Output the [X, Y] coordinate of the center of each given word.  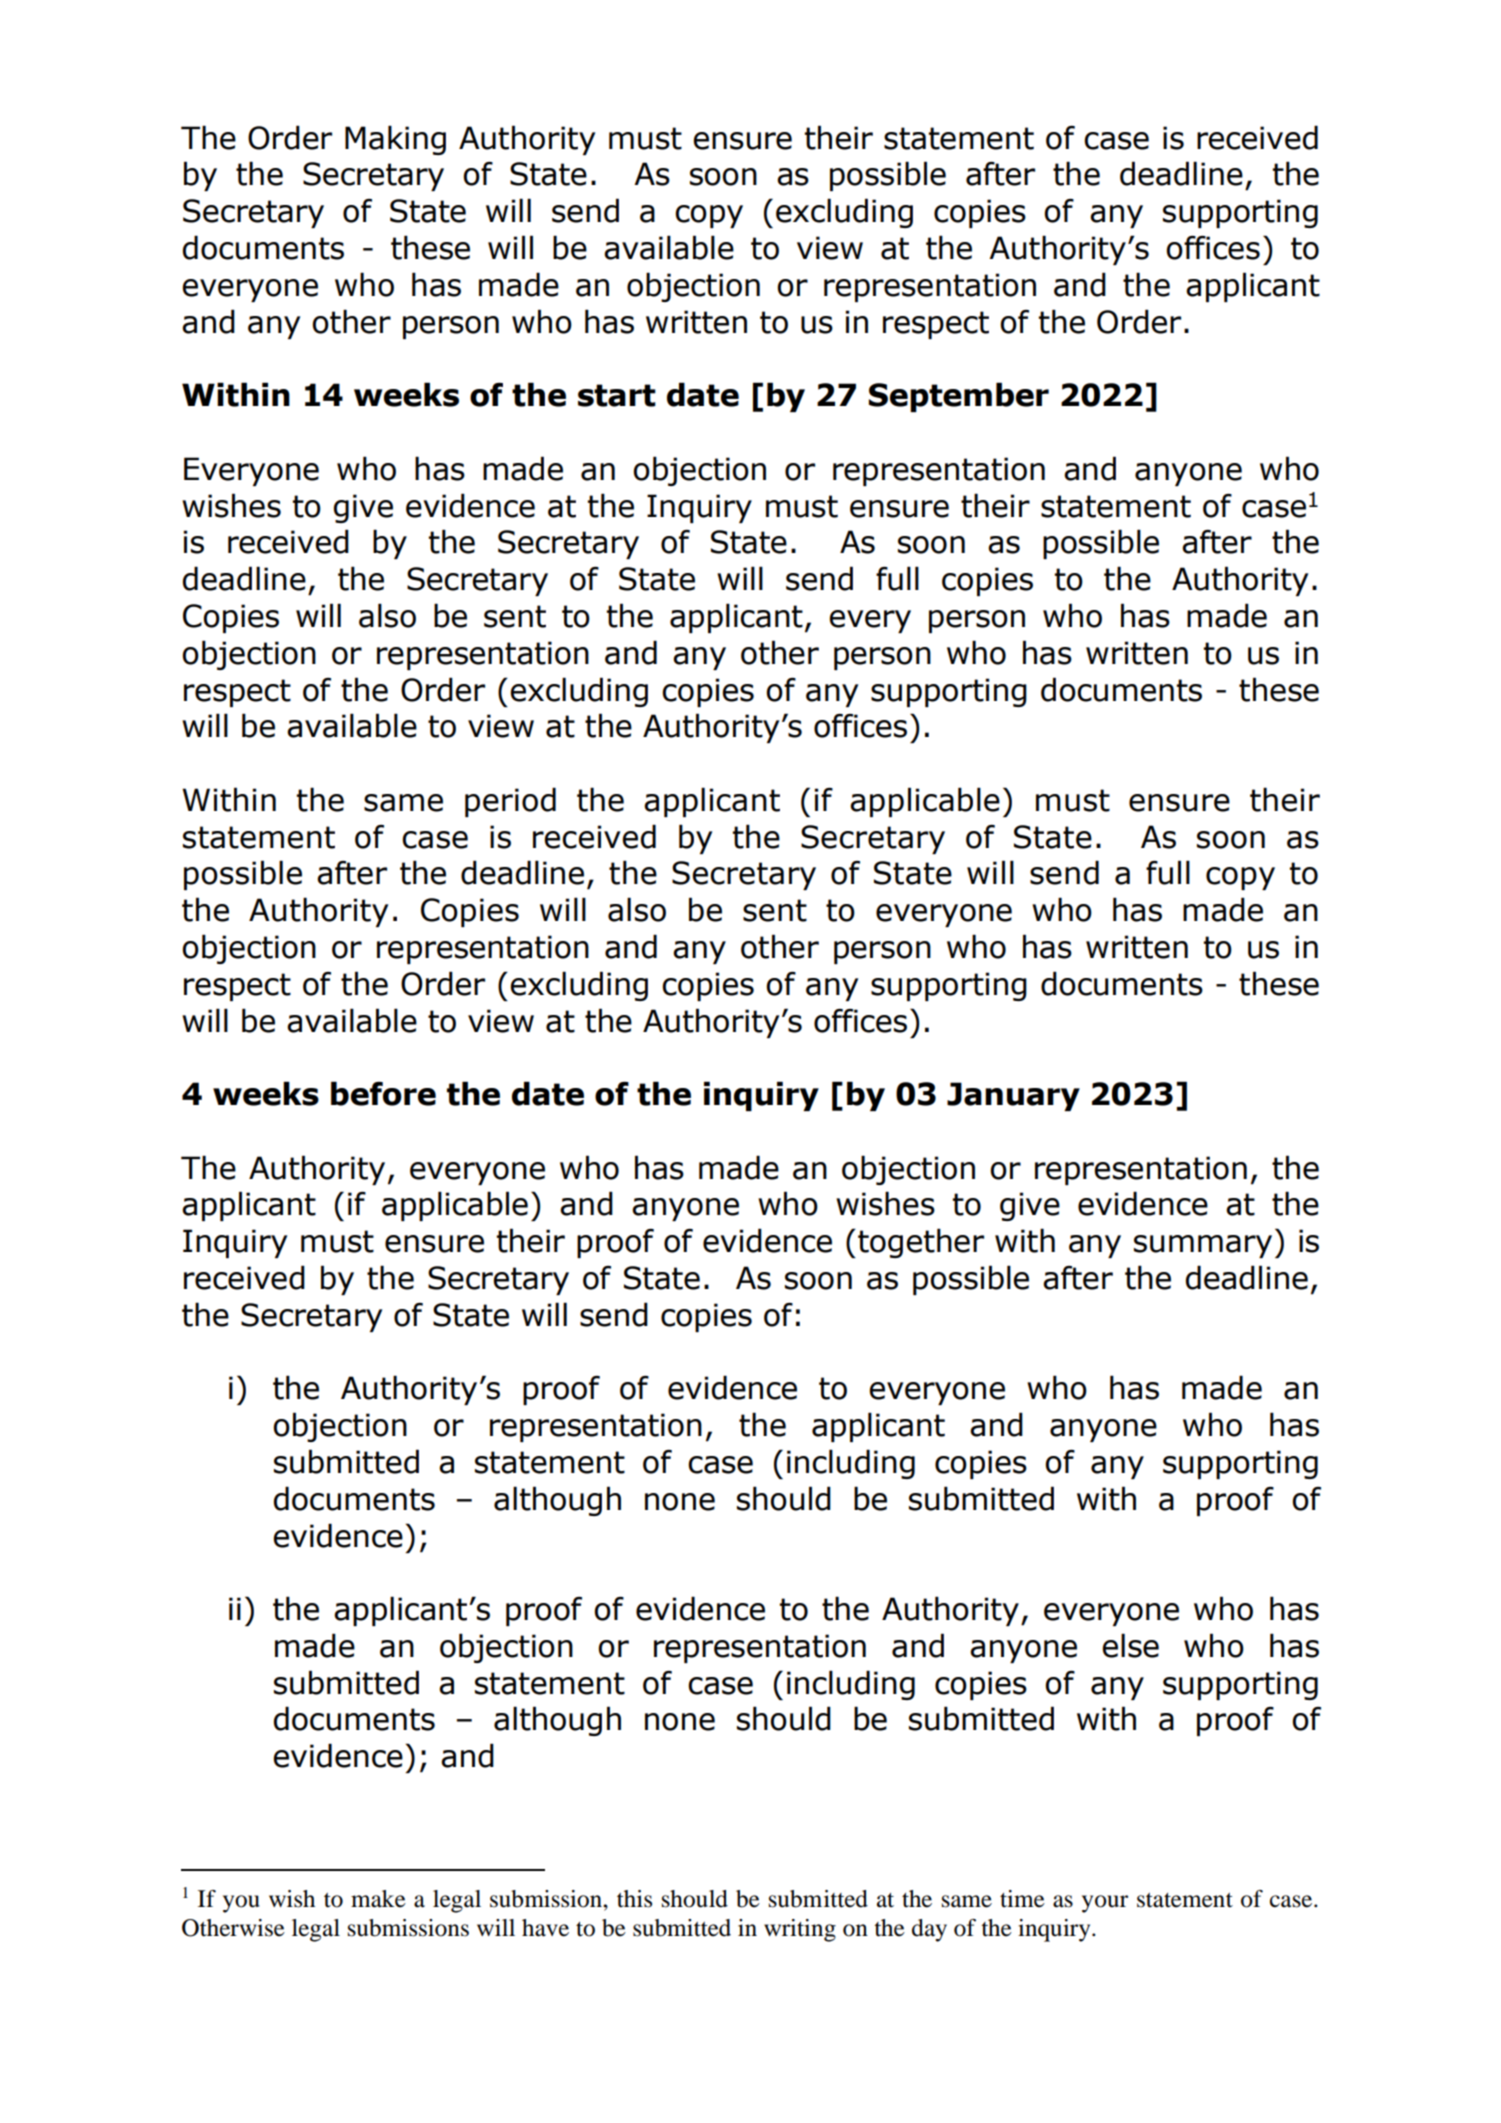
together [921, 1243]
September [959, 397]
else [1130, 1645]
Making [395, 140]
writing [800, 1930]
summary [1203, 1246]
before [383, 1093]
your [1105, 1904]
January [1013, 1096]
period [510, 802]
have [545, 1928]
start [617, 395]
